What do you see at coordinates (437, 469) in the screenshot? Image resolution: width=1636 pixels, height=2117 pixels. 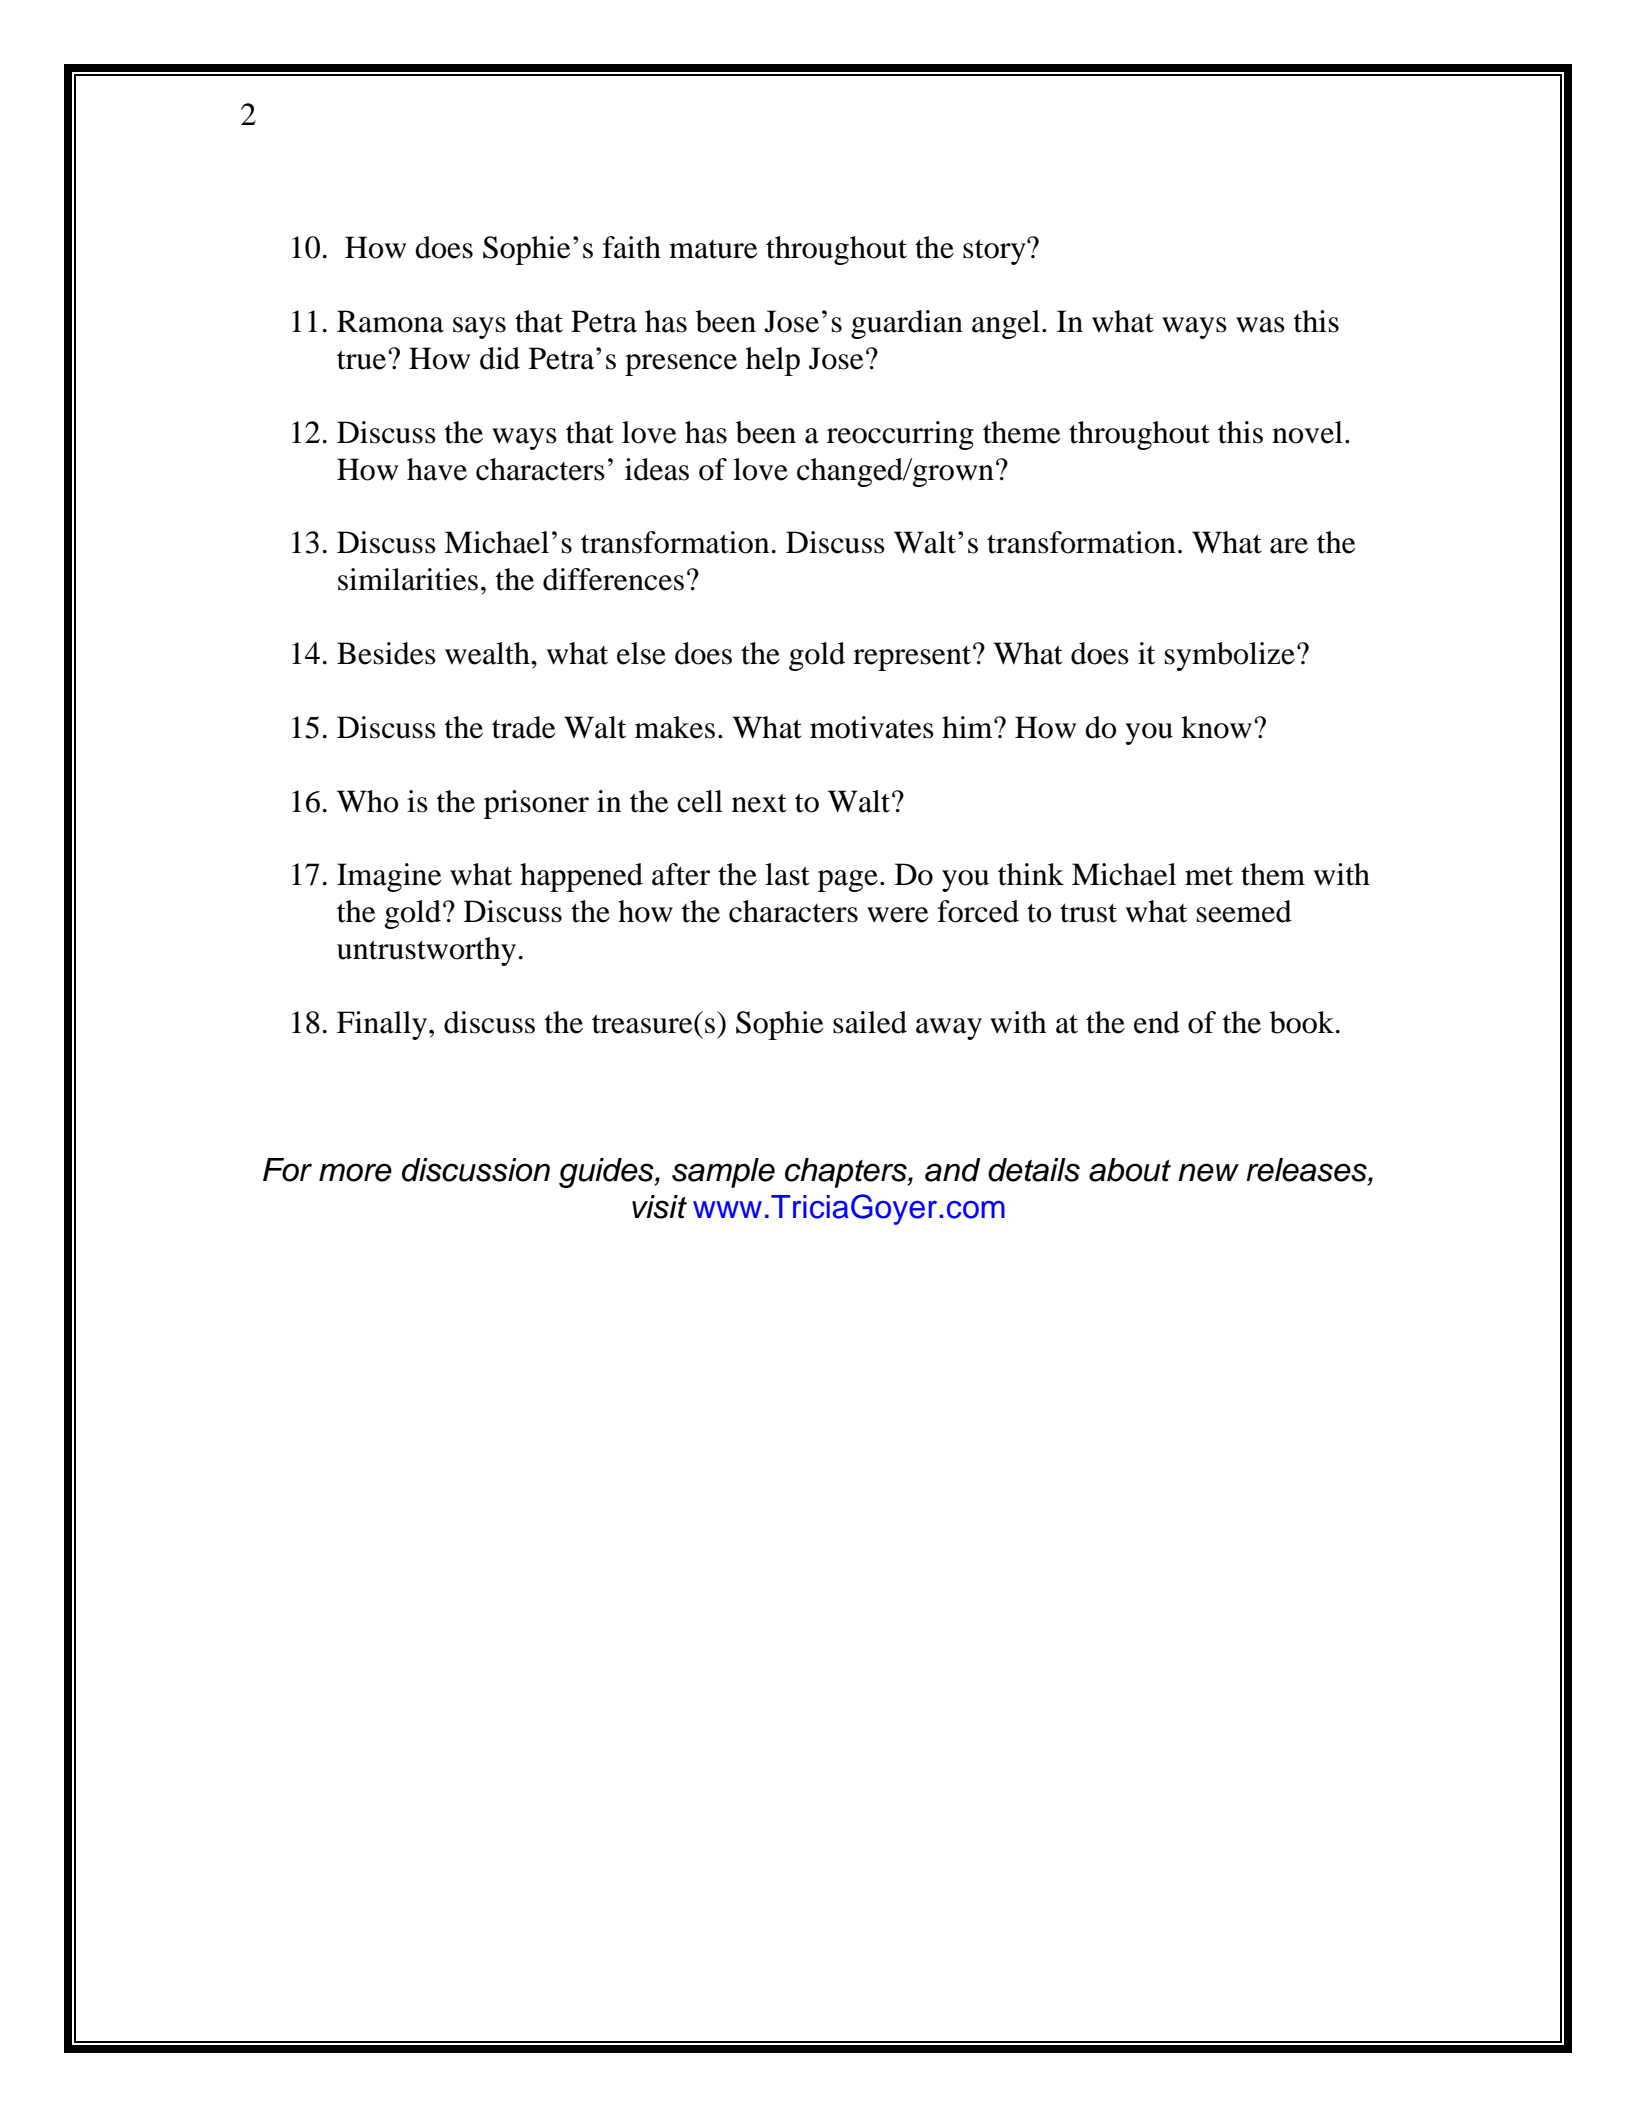 I see `have` at bounding box center [437, 469].
